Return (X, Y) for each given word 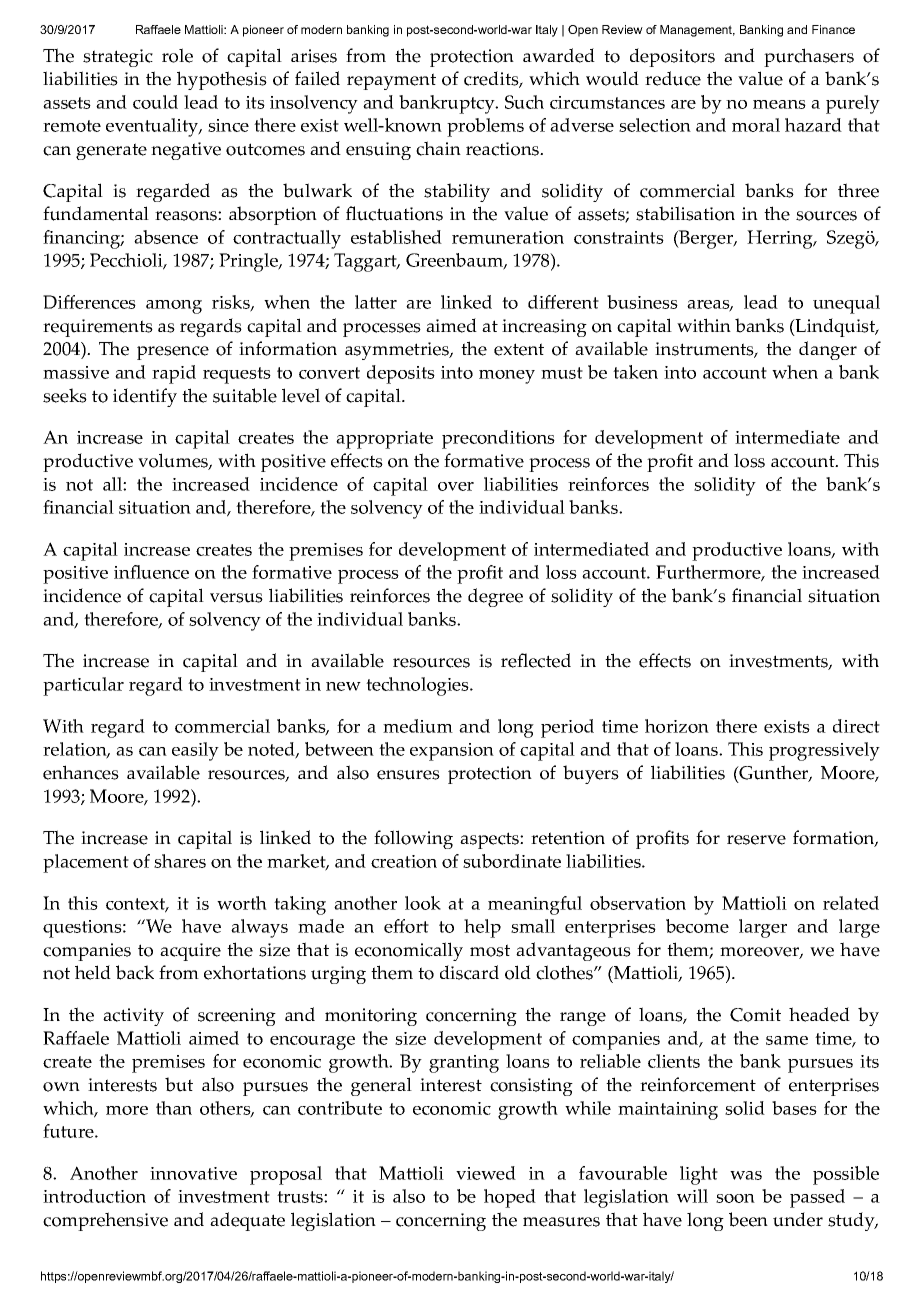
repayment (391, 81)
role (177, 55)
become (697, 926)
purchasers (809, 57)
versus (236, 598)
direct (856, 726)
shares (180, 861)
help (482, 928)
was (746, 1175)
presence (173, 353)
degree (495, 597)
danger (828, 350)
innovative (193, 1173)
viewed (486, 1173)
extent (519, 349)
